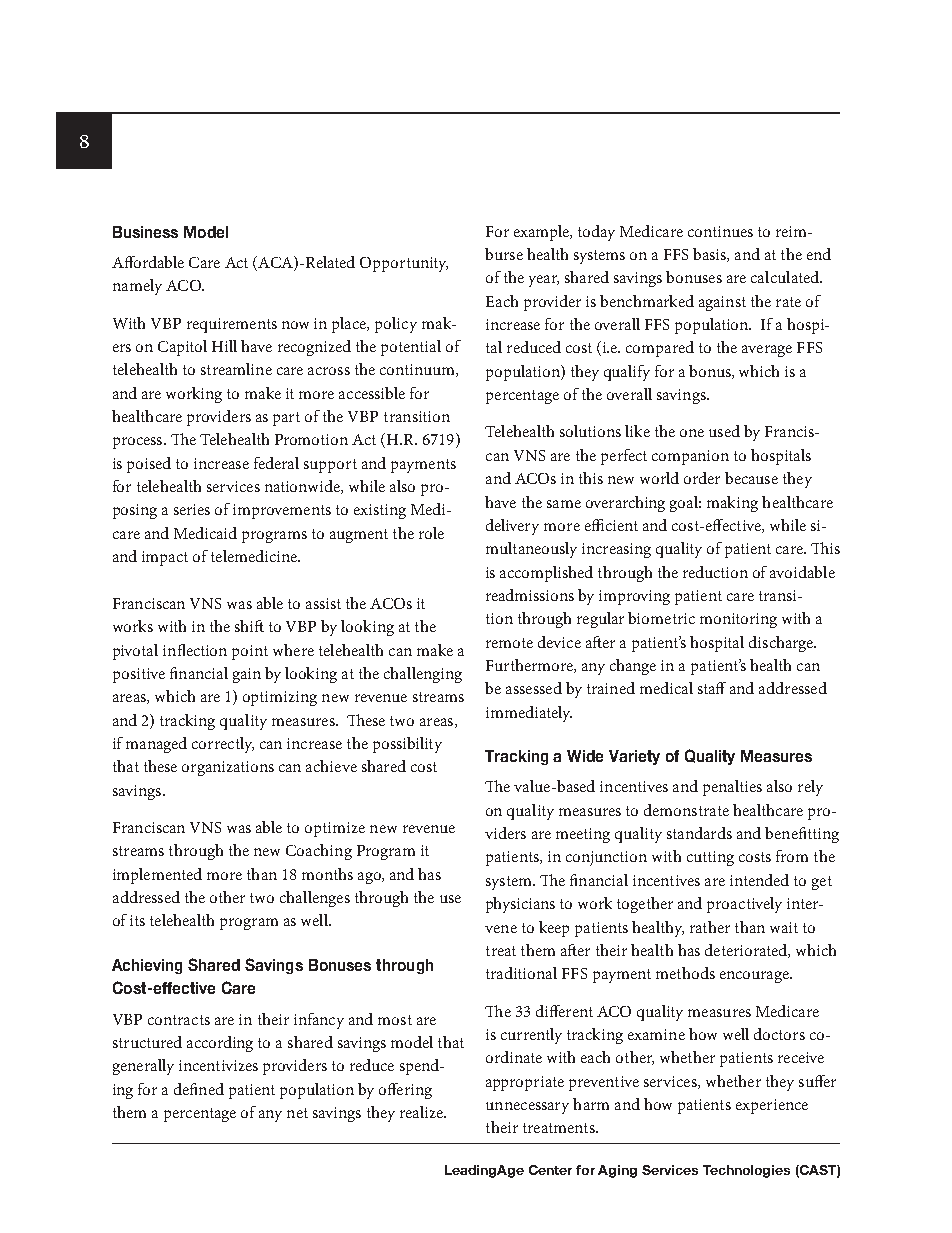  I want to click on defined, so click(199, 1089).
